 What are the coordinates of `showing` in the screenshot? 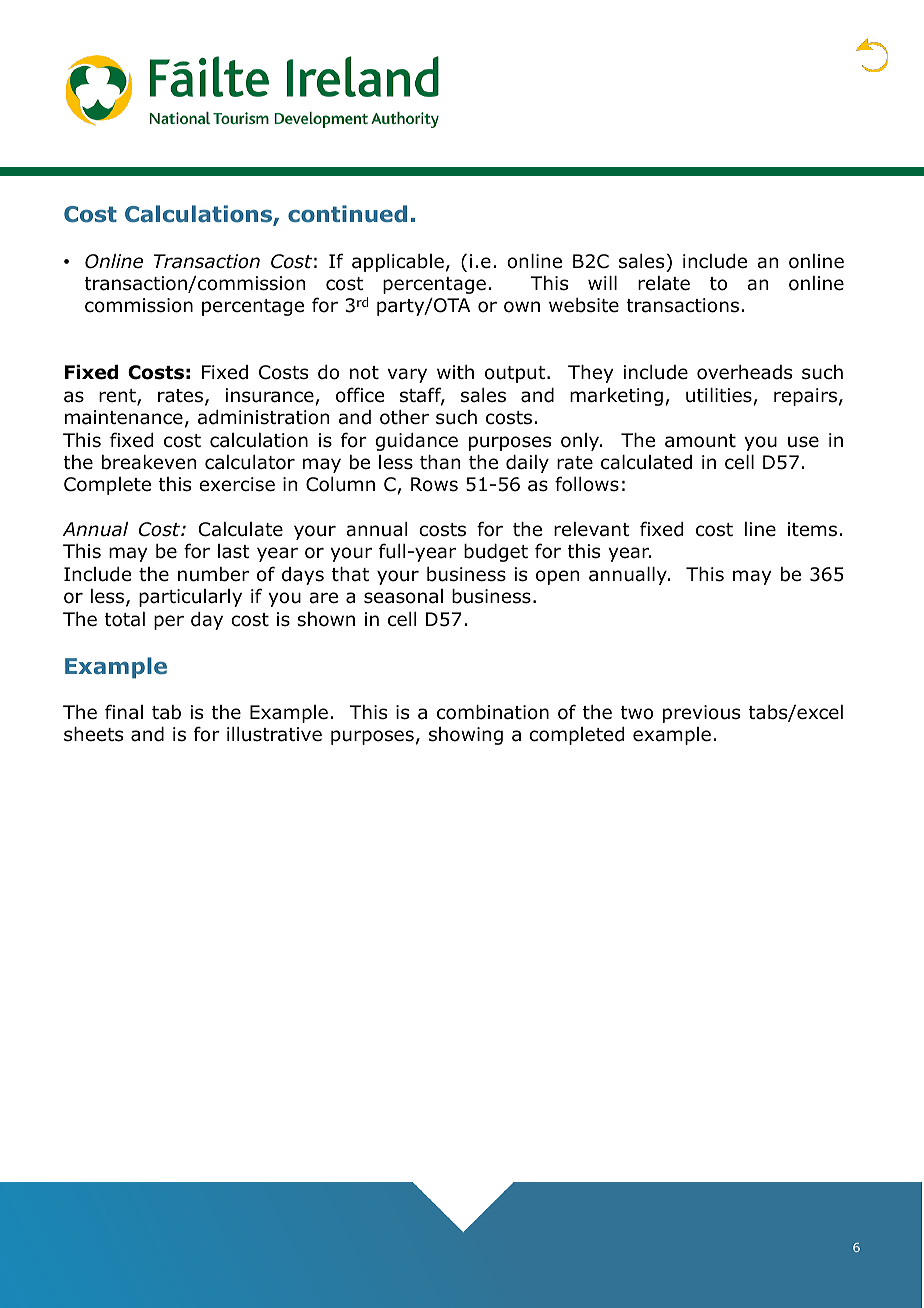 It's located at (466, 736).
